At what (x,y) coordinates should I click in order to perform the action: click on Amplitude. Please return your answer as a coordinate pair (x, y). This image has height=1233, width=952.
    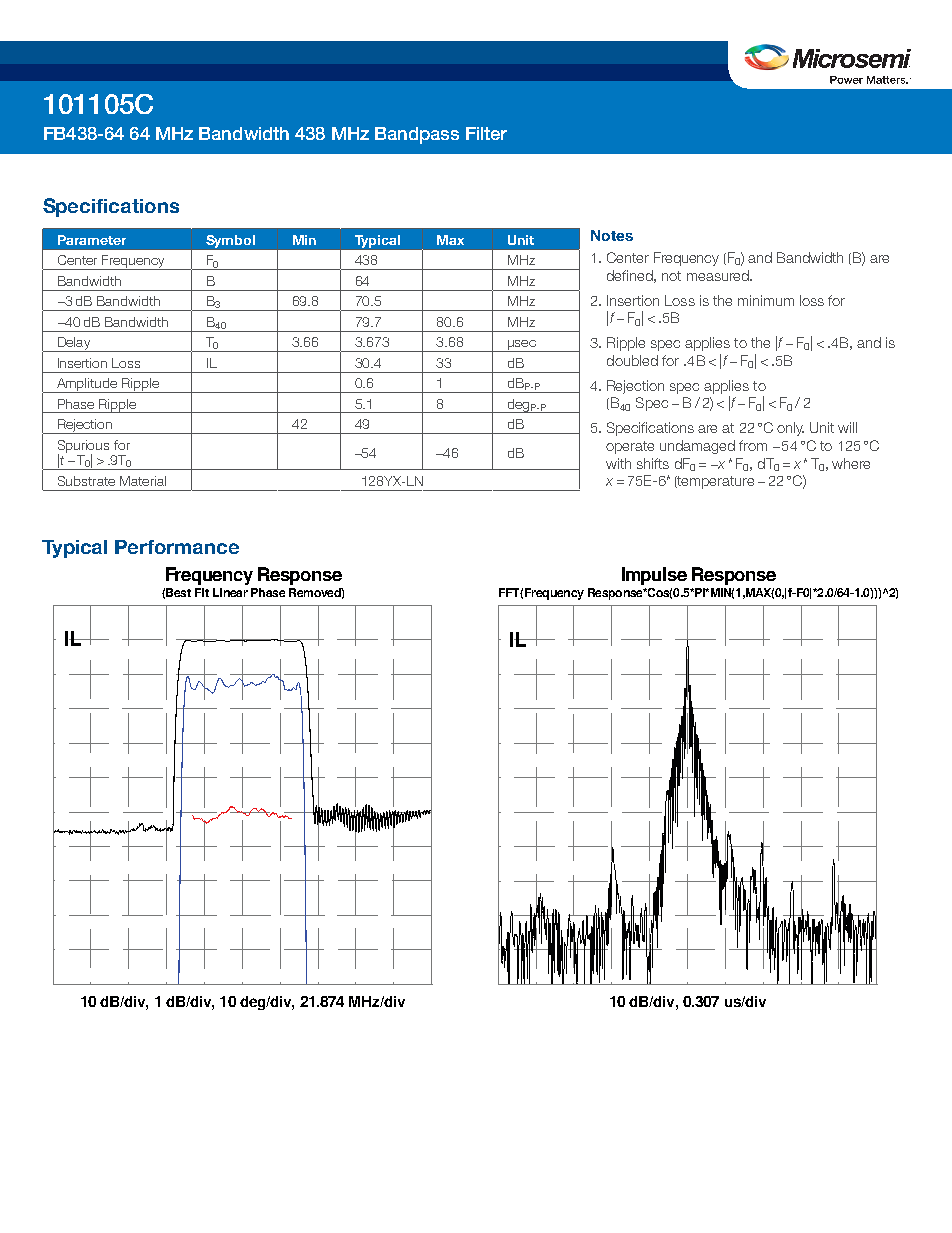
    Looking at the image, I should click on (87, 385).
